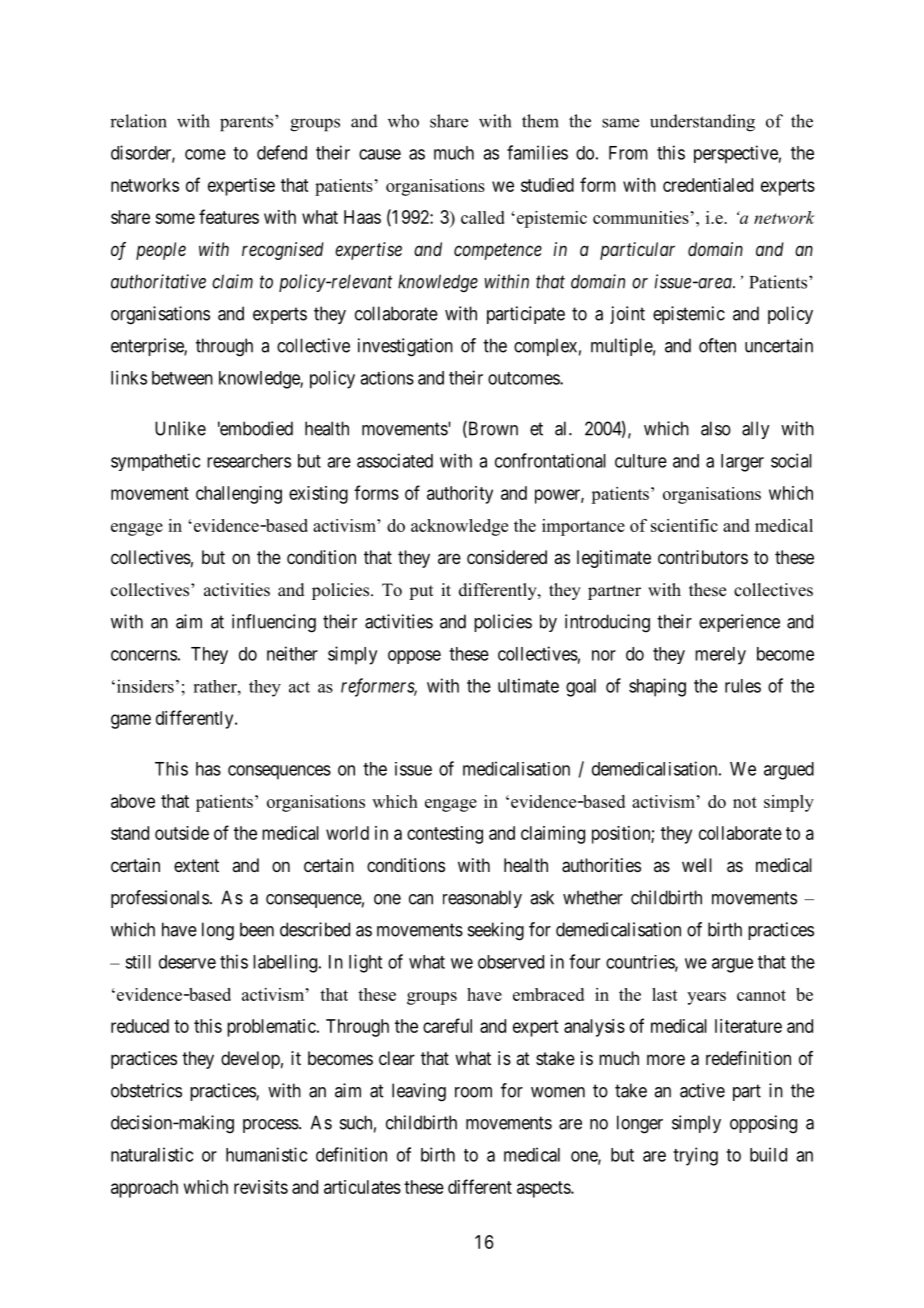 The width and height of the screenshot is (924, 1308). Describe the element at coordinates (473, 1092) in the screenshot. I see `room` at that location.
